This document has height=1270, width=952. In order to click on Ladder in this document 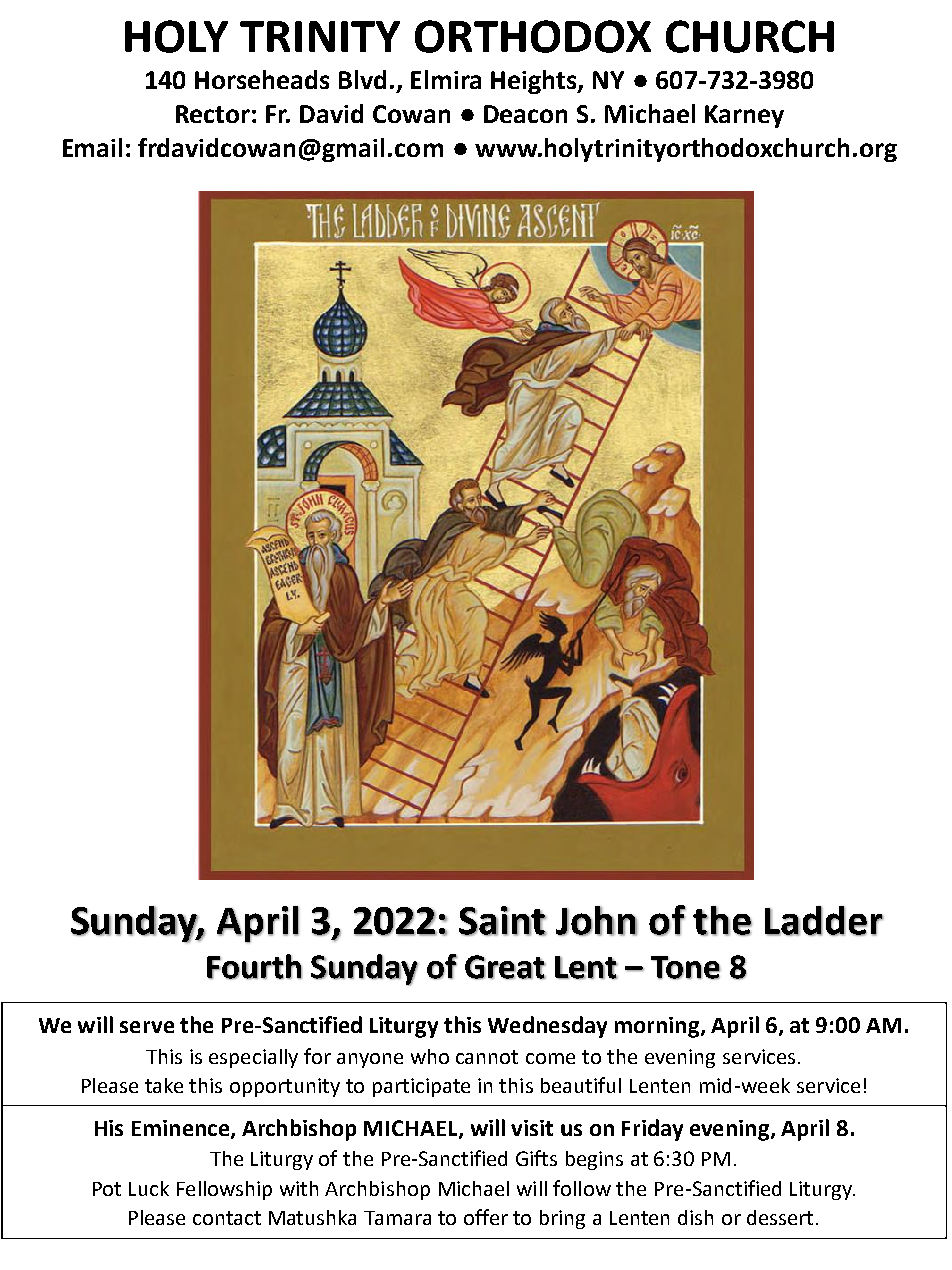, I will do `click(824, 921)`.
